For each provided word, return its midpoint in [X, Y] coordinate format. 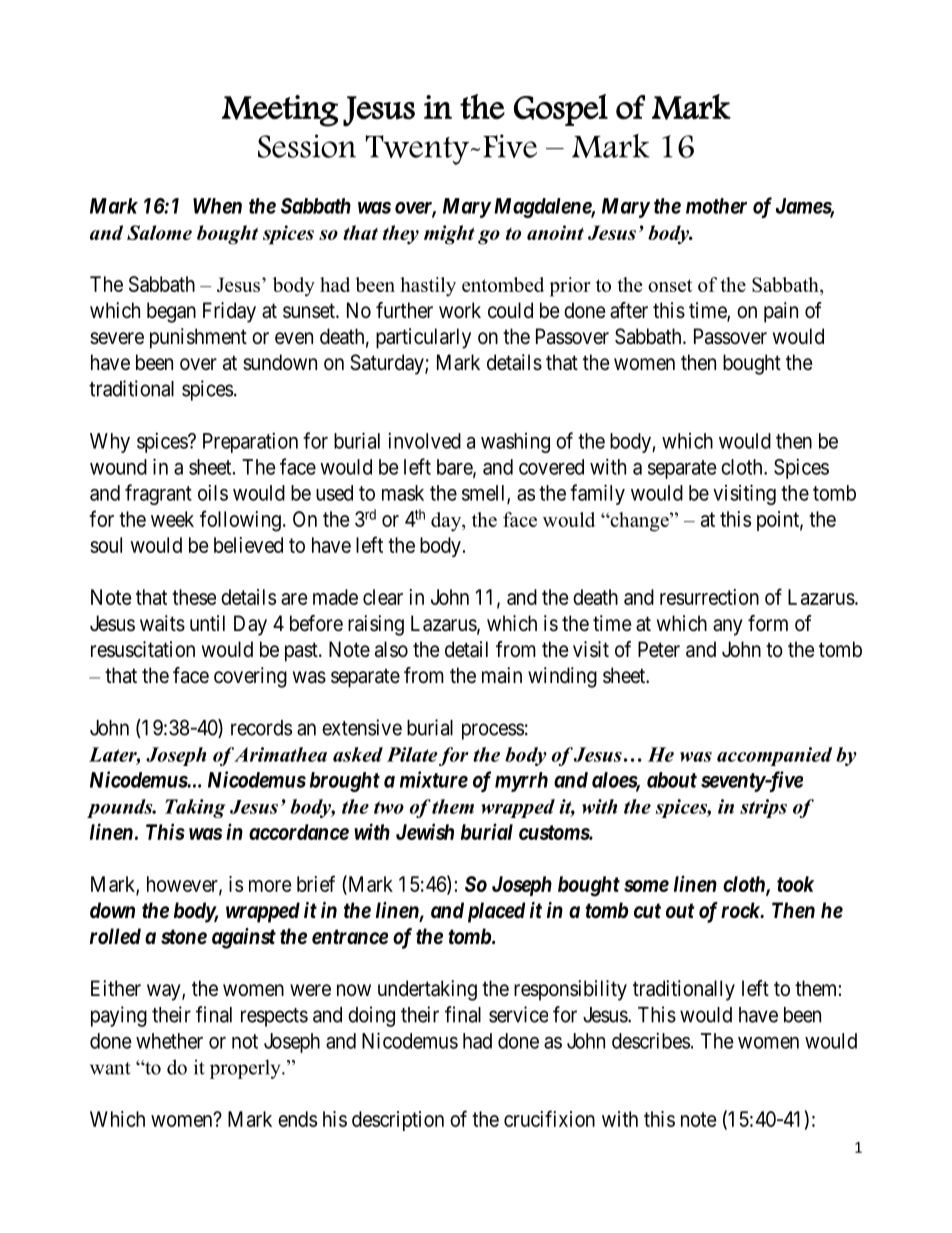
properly [246, 1069]
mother [716, 206]
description [398, 1121]
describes [651, 1040]
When [217, 206]
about [672, 780]
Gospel [561, 110]
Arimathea [280, 754]
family [597, 494]
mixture [434, 779]
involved [424, 440]
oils [213, 492]
